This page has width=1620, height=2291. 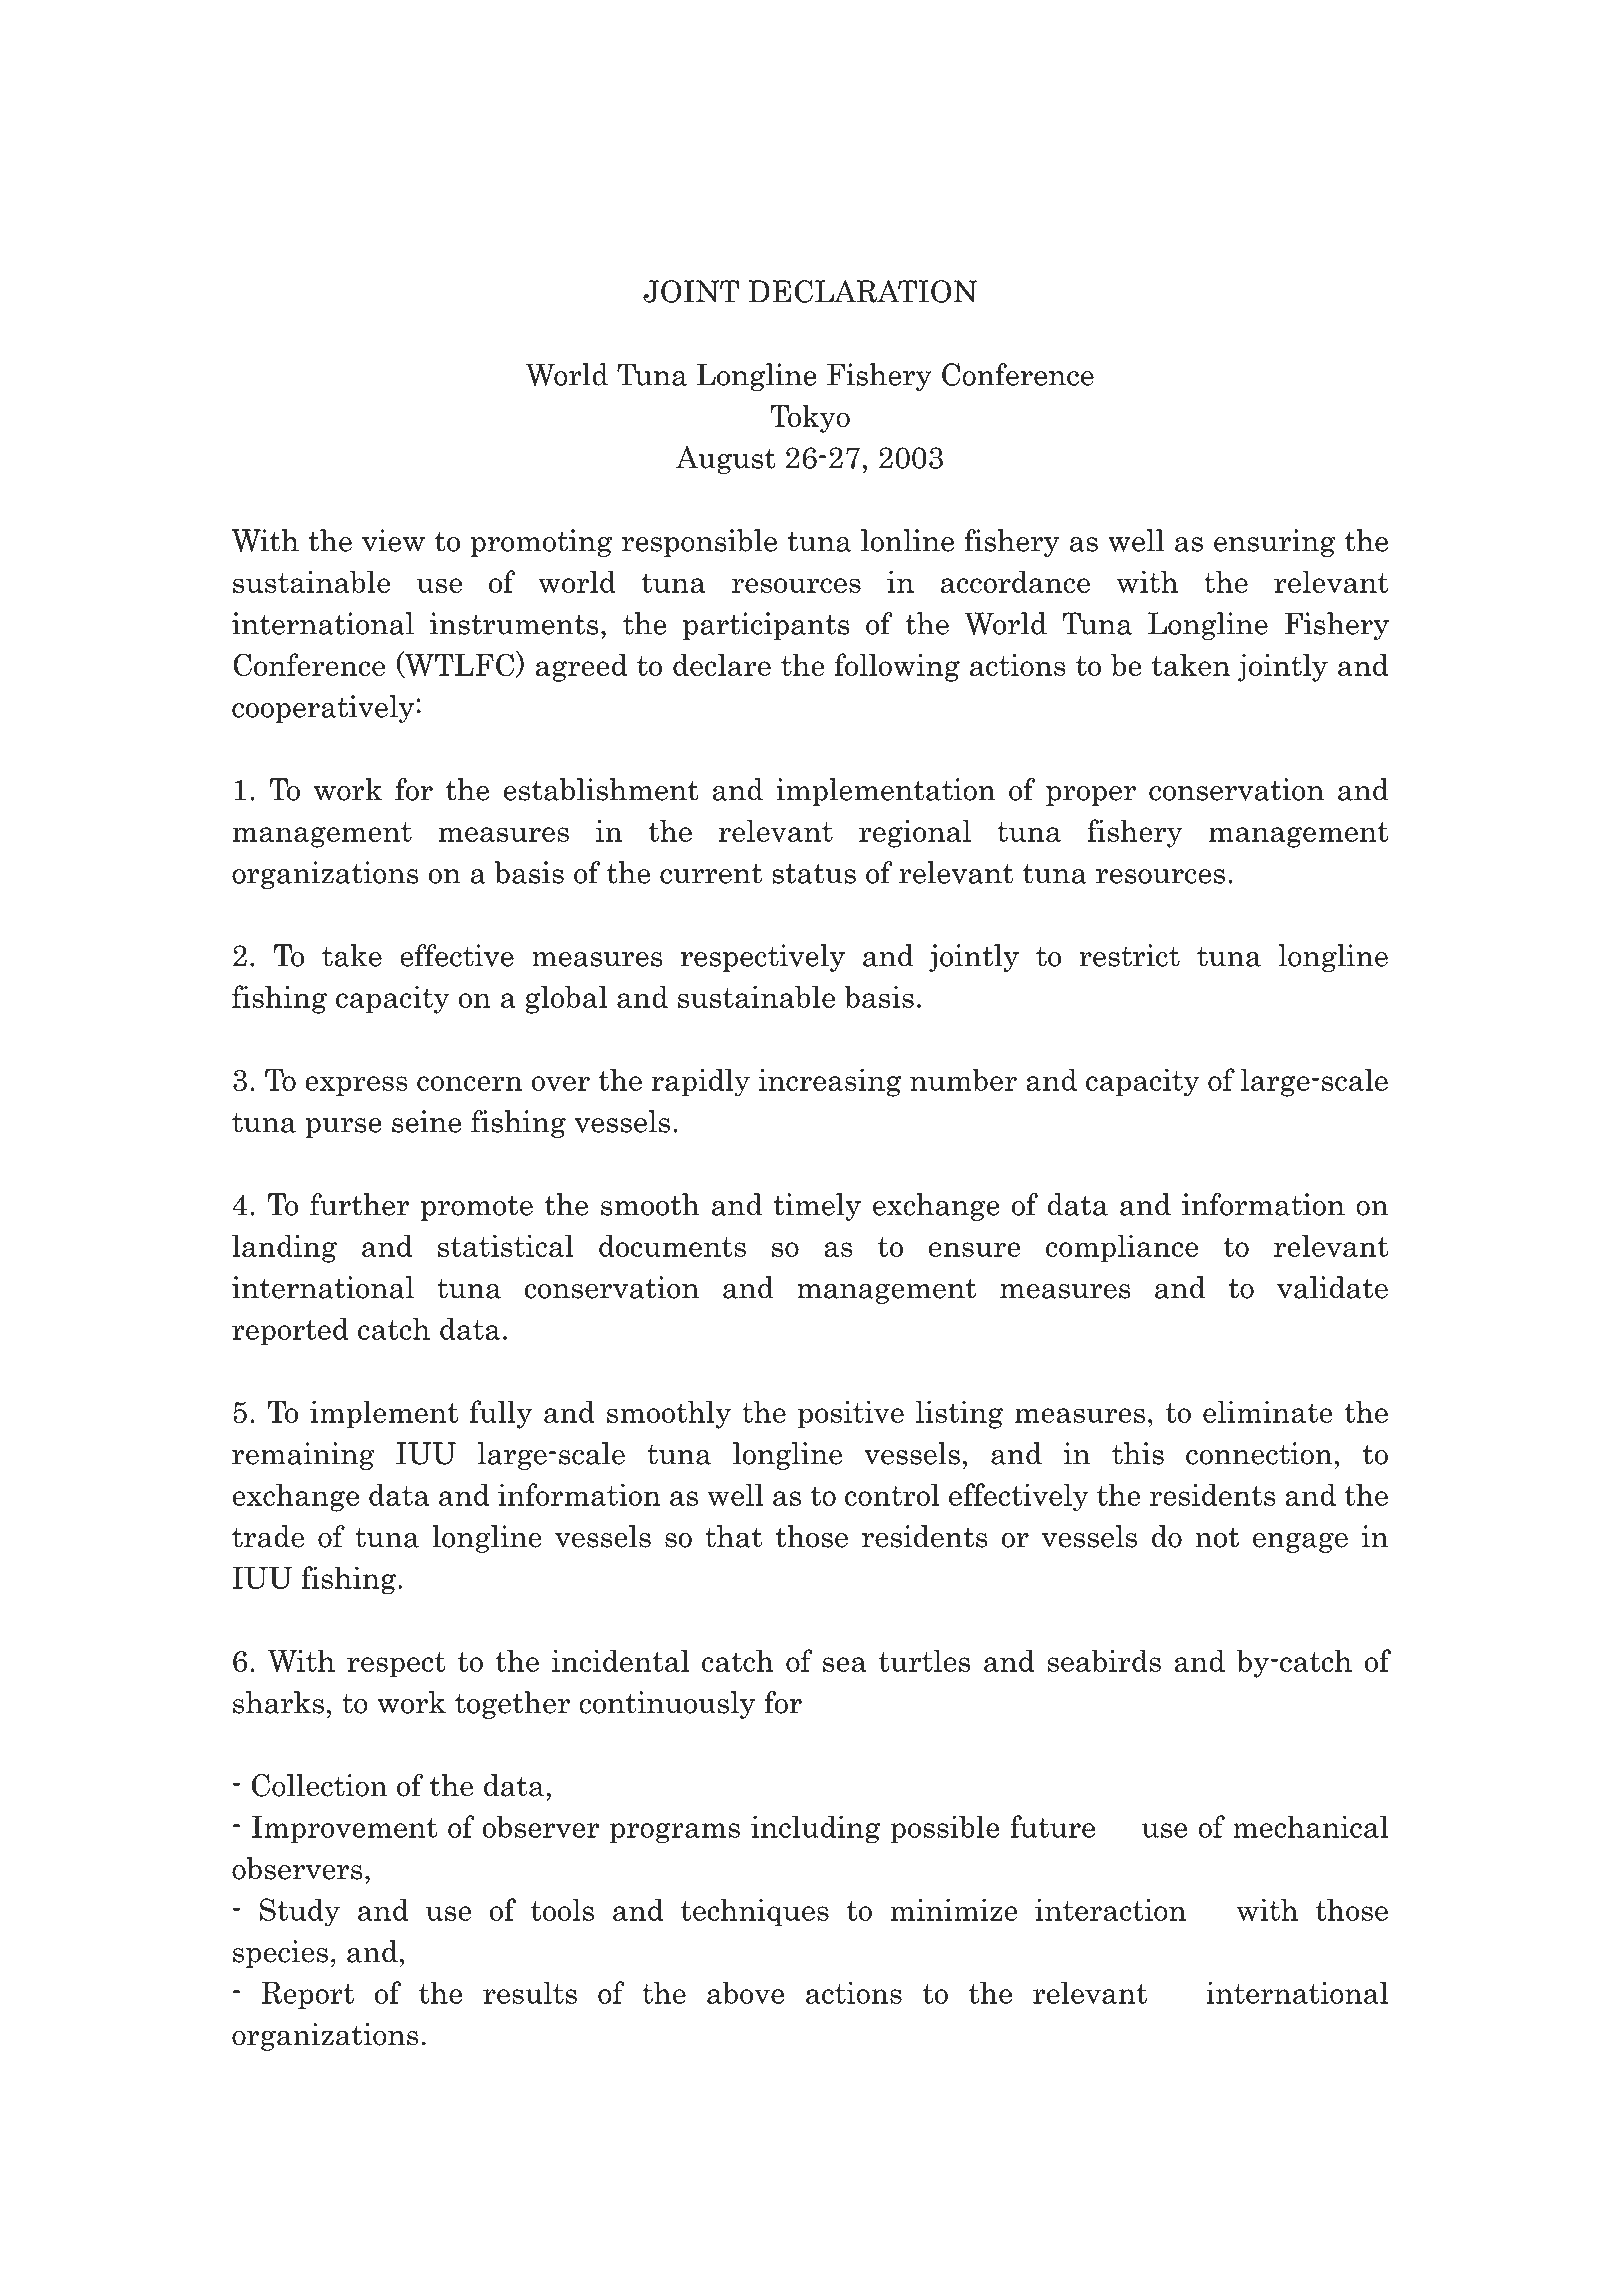 I want to click on further, so click(x=359, y=1204).
